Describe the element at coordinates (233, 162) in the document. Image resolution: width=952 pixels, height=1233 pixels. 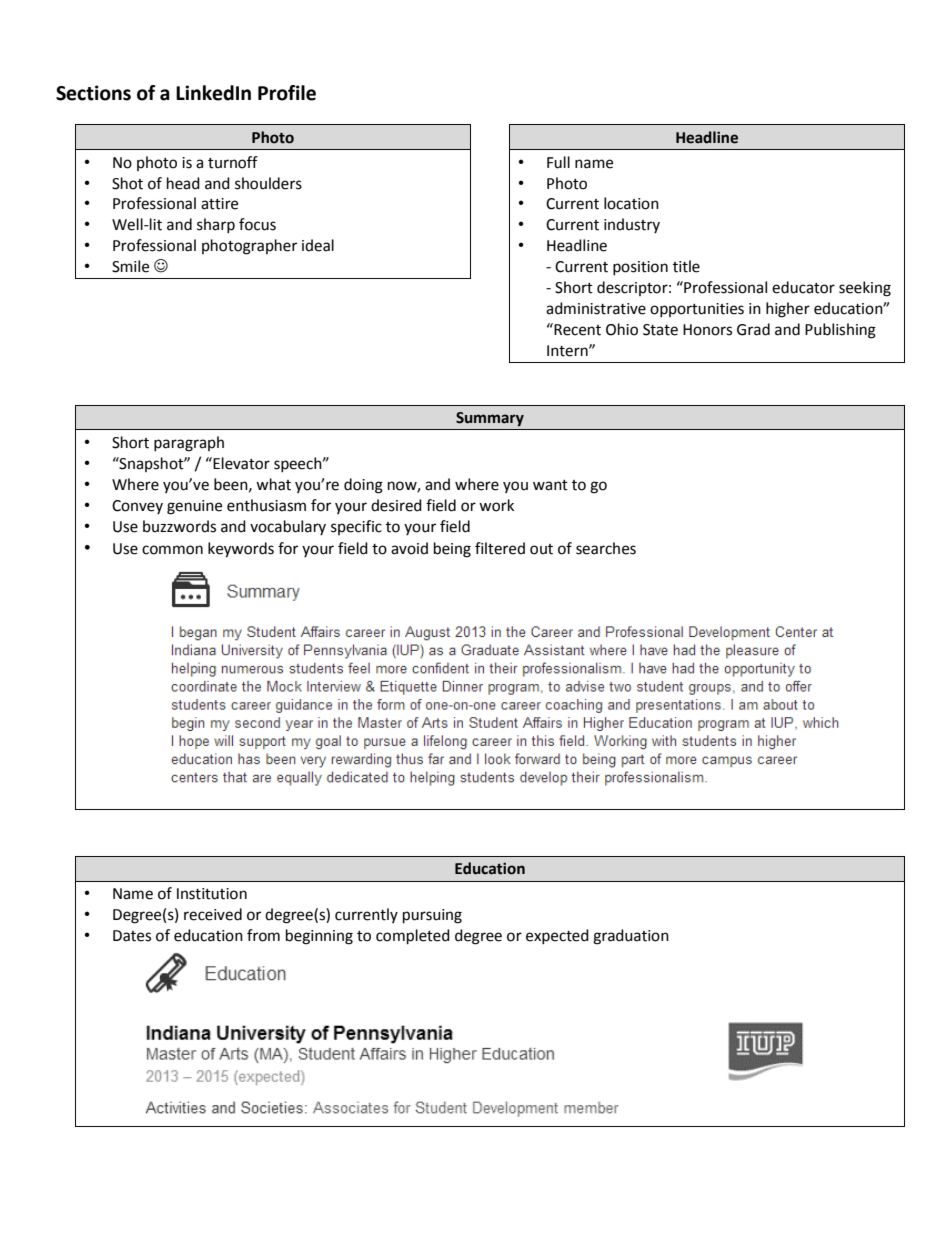
I see `turnoff` at that location.
